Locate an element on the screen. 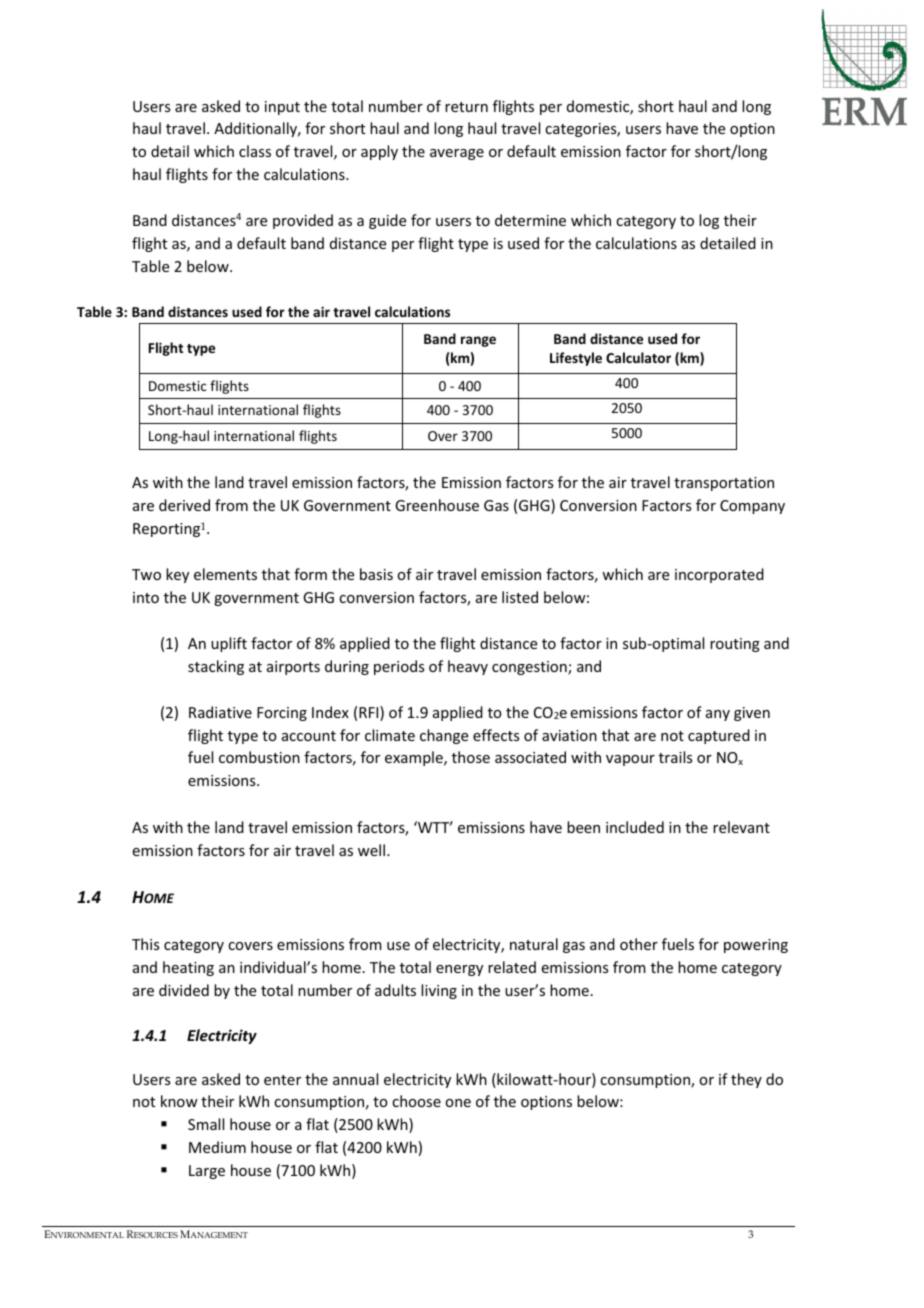 This screenshot has height=1308, width=924. Medium is located at coordinates (217, 1147).
